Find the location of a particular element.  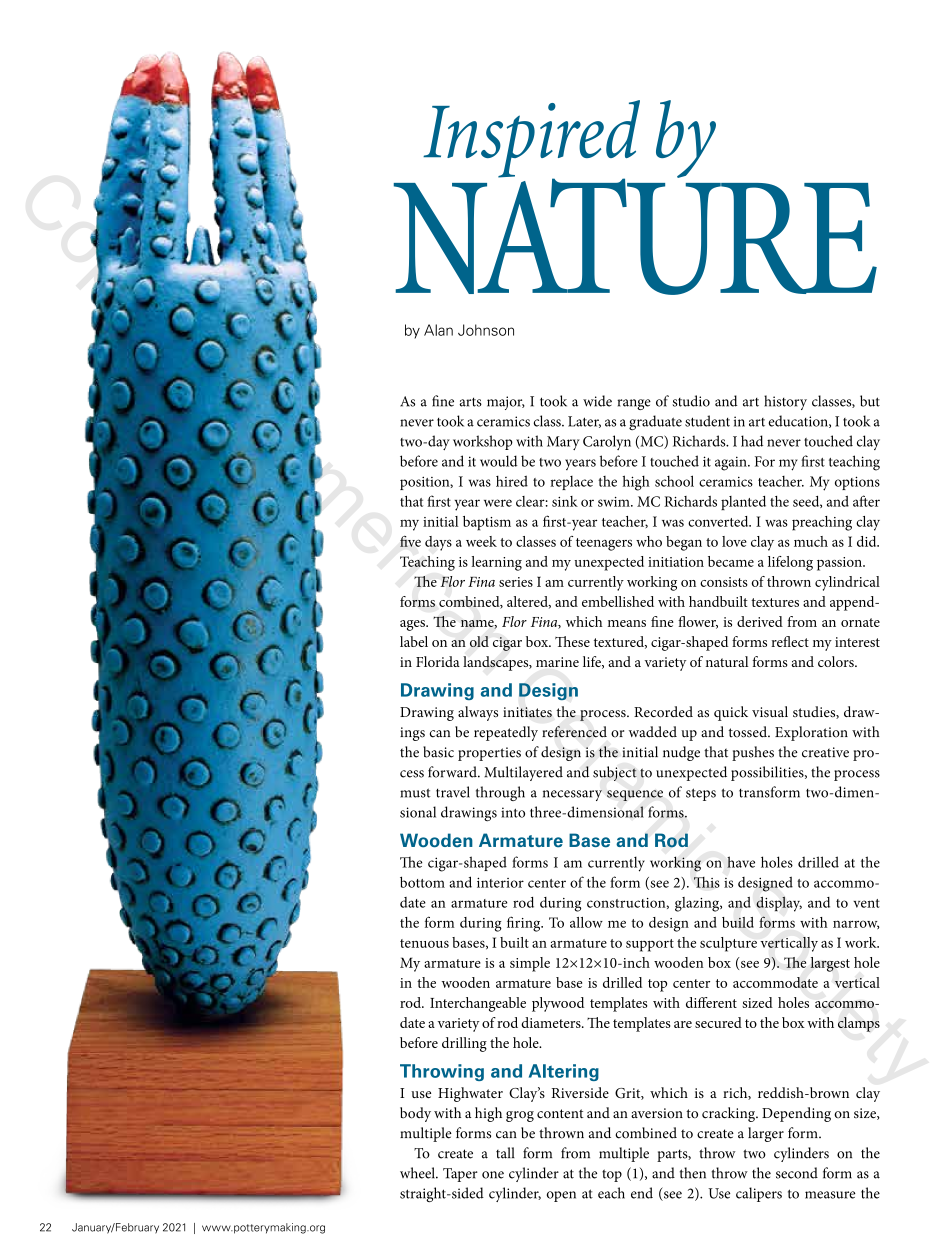

aversion is located at coordinates (657, 1113).
